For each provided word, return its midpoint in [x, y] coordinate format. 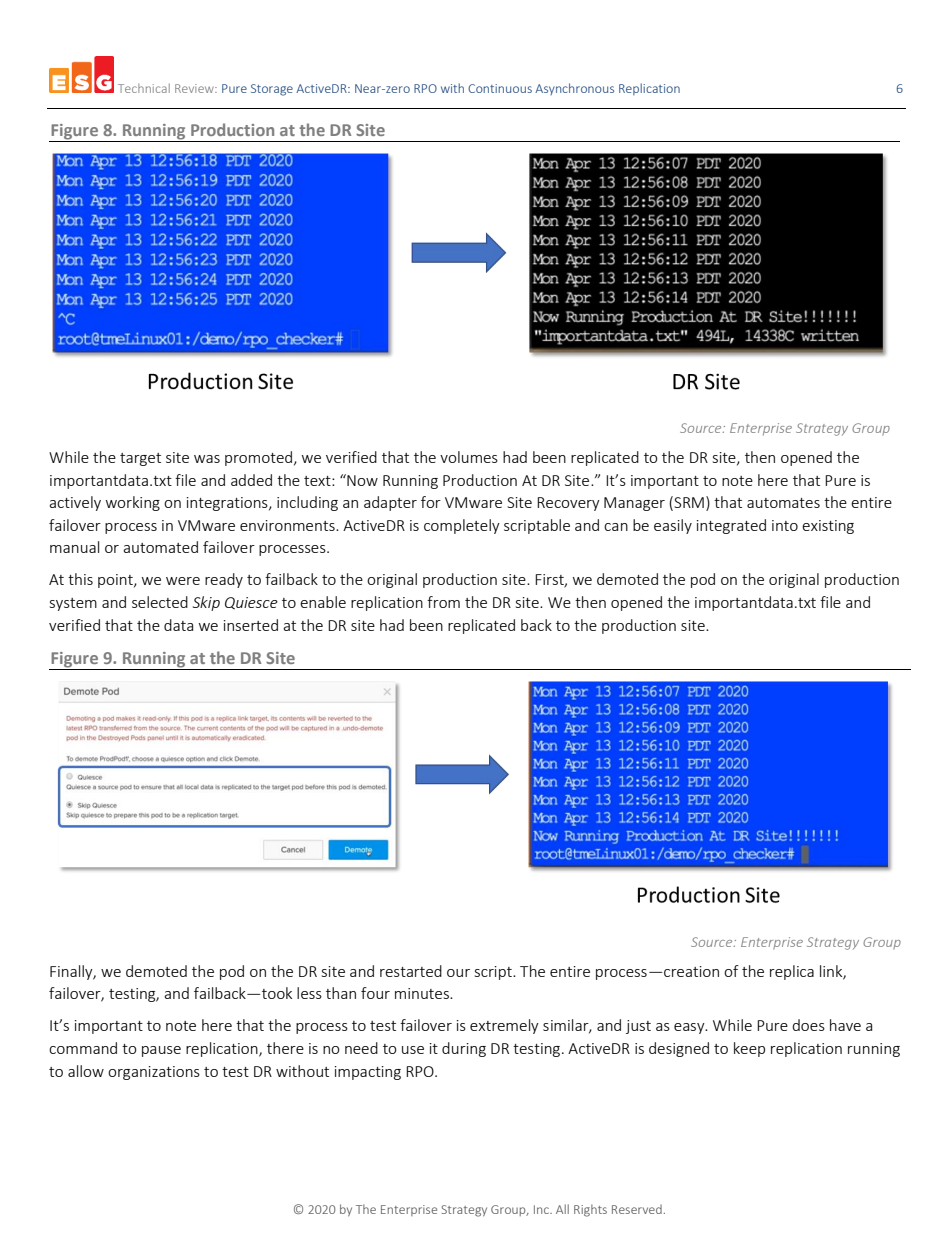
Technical [144, 88]
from [443, 602]
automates [783, 503]
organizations [154, 1073]
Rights [590, 1210]
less [309, 993]
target [140, 459]
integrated [731, 526]
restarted [411, 971]
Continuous [500, 88]
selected [160, 602]
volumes [469, 457]
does [808, 1025]
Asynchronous [574, 89]
